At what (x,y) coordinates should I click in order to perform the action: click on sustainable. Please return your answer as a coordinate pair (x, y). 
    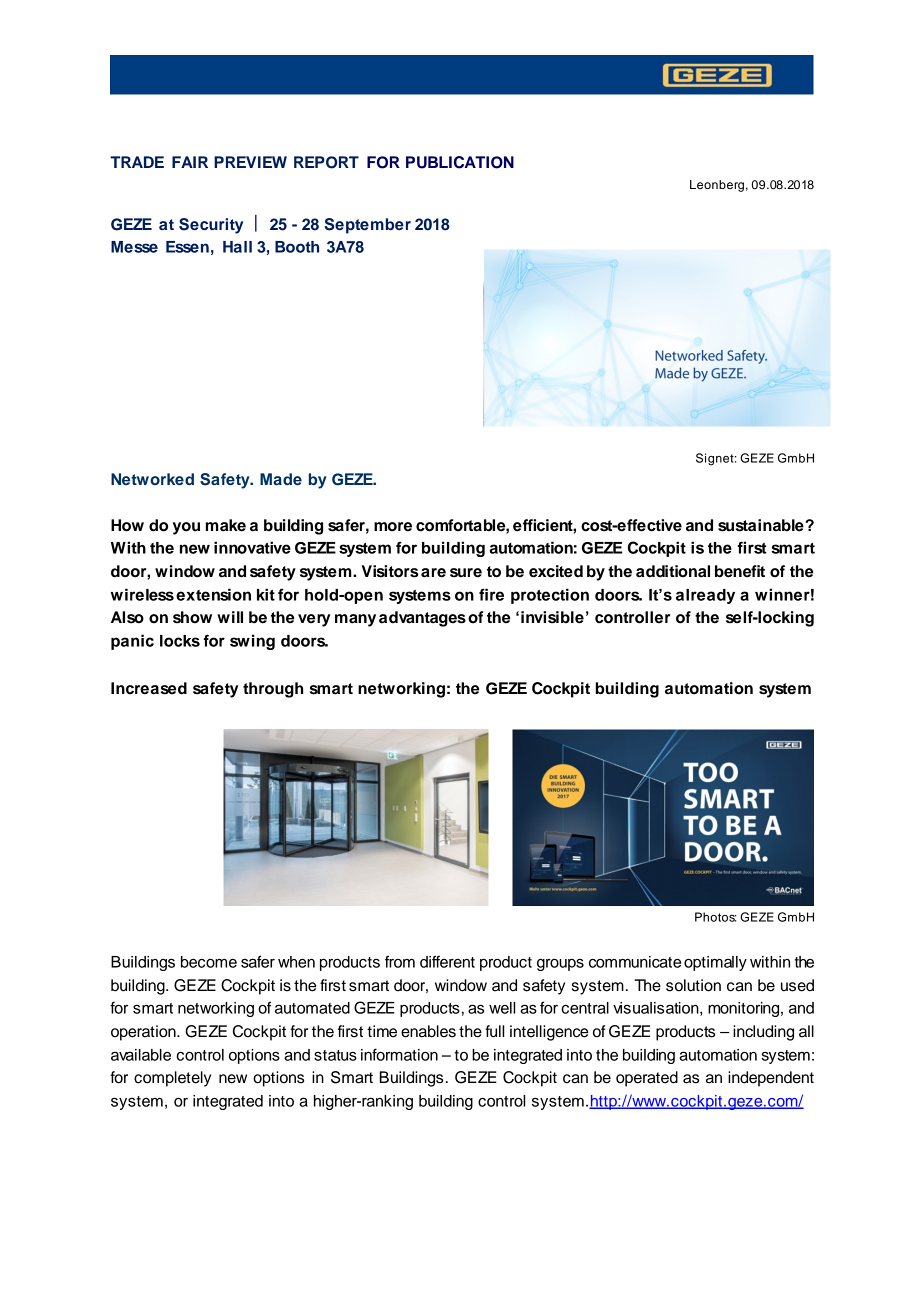
    Looking at the image, I should click on (762, 525).
